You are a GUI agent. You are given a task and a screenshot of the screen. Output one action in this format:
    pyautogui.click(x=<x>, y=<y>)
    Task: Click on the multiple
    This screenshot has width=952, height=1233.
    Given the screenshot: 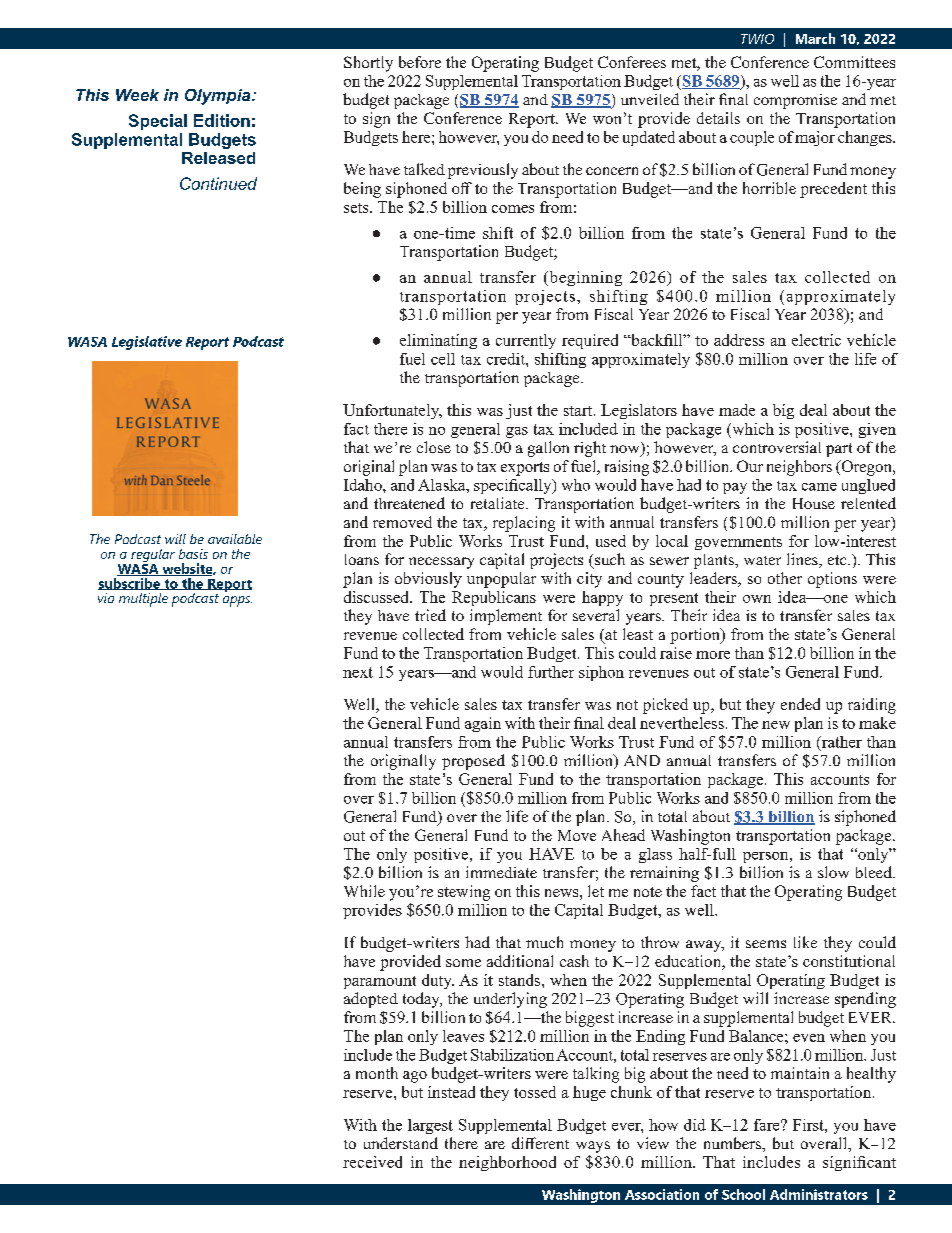 What is the action you would take?
    pyautogui.click(x=143, y=600)
